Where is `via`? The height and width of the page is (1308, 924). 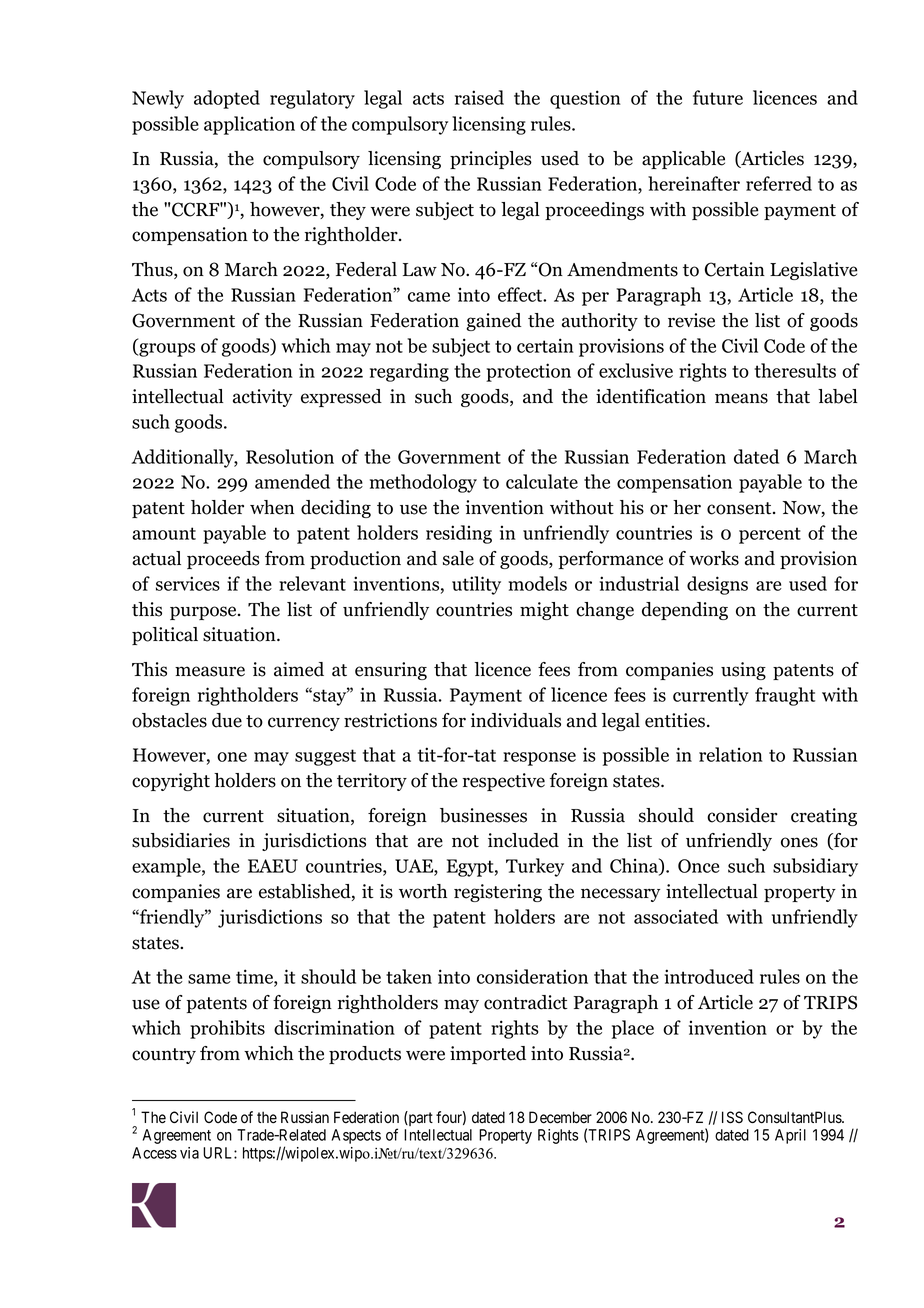
via is located at coordinates (189, 1153).
